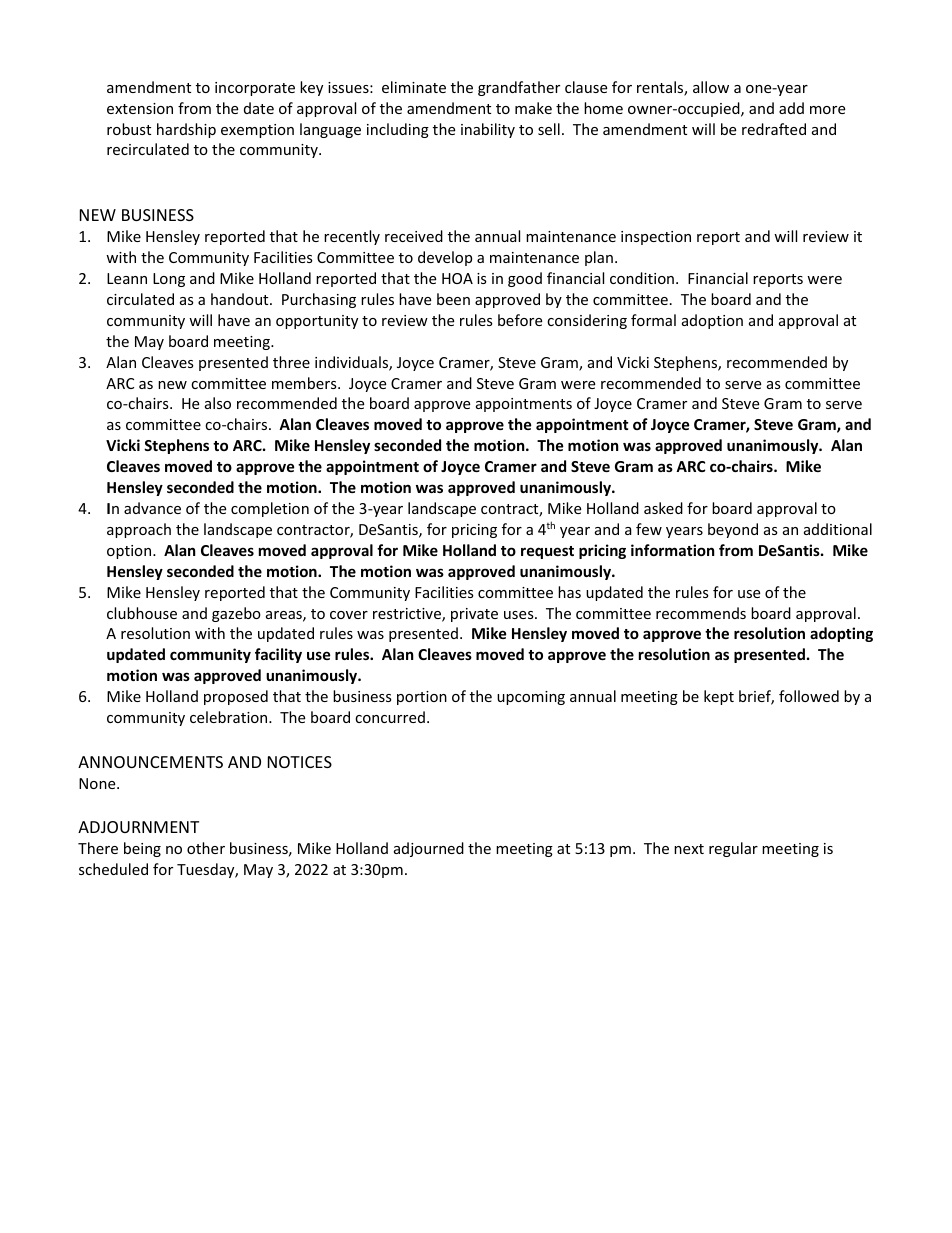 The height and width of the document is (1233, 952). I want to click on inability, so click(488, 130).
